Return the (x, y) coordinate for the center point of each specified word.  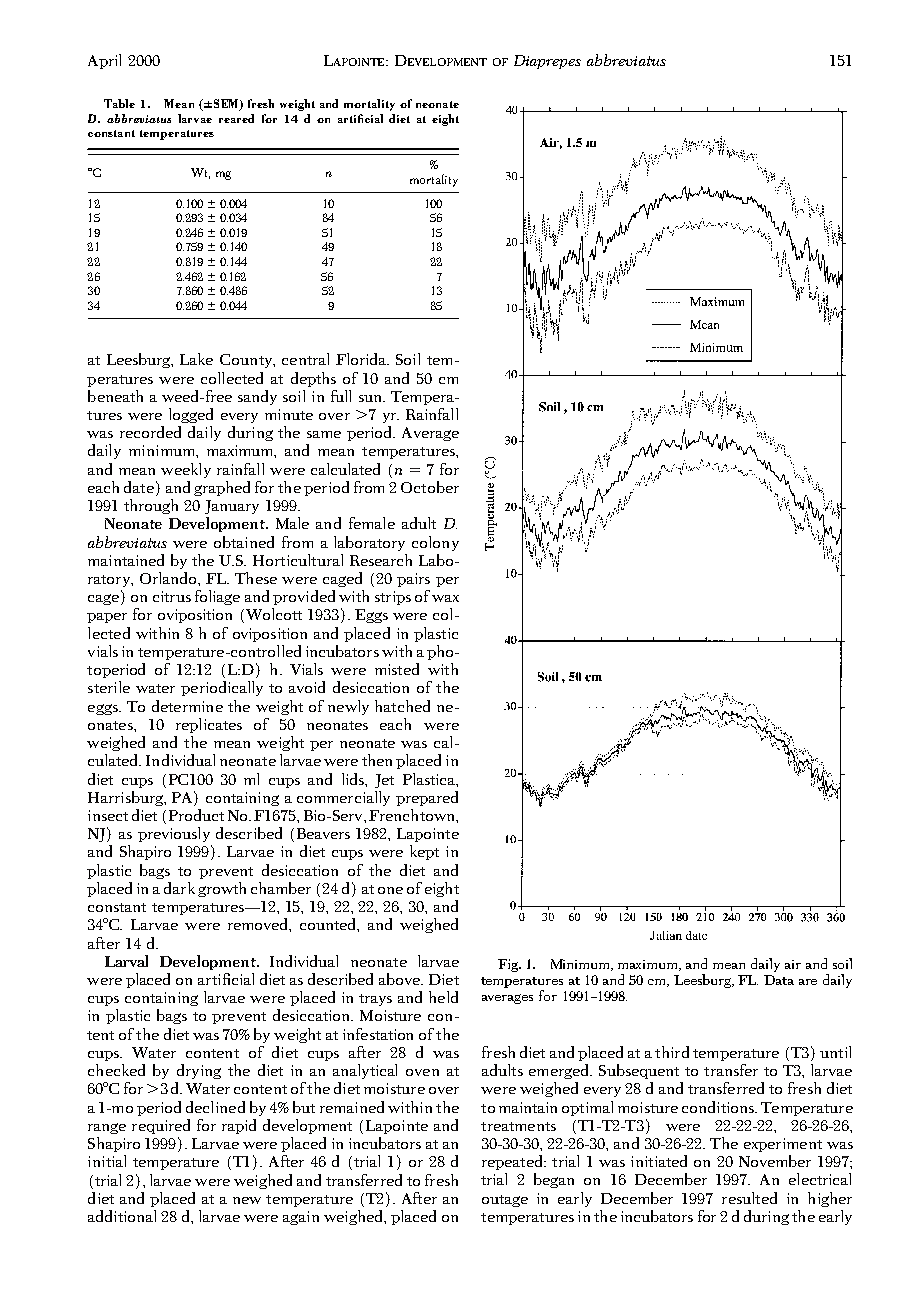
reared (236, 118)
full (341, 396)
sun (371, 398)
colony (435, 543)
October (430, 487)
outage (505, 1201)
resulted (749, 1198)
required (161, 1126)
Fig (509, 965)
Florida (362, 359)
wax (445, 598)
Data (779, 980)
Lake (196, 359)
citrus (172, 596)
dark (179, 888)
